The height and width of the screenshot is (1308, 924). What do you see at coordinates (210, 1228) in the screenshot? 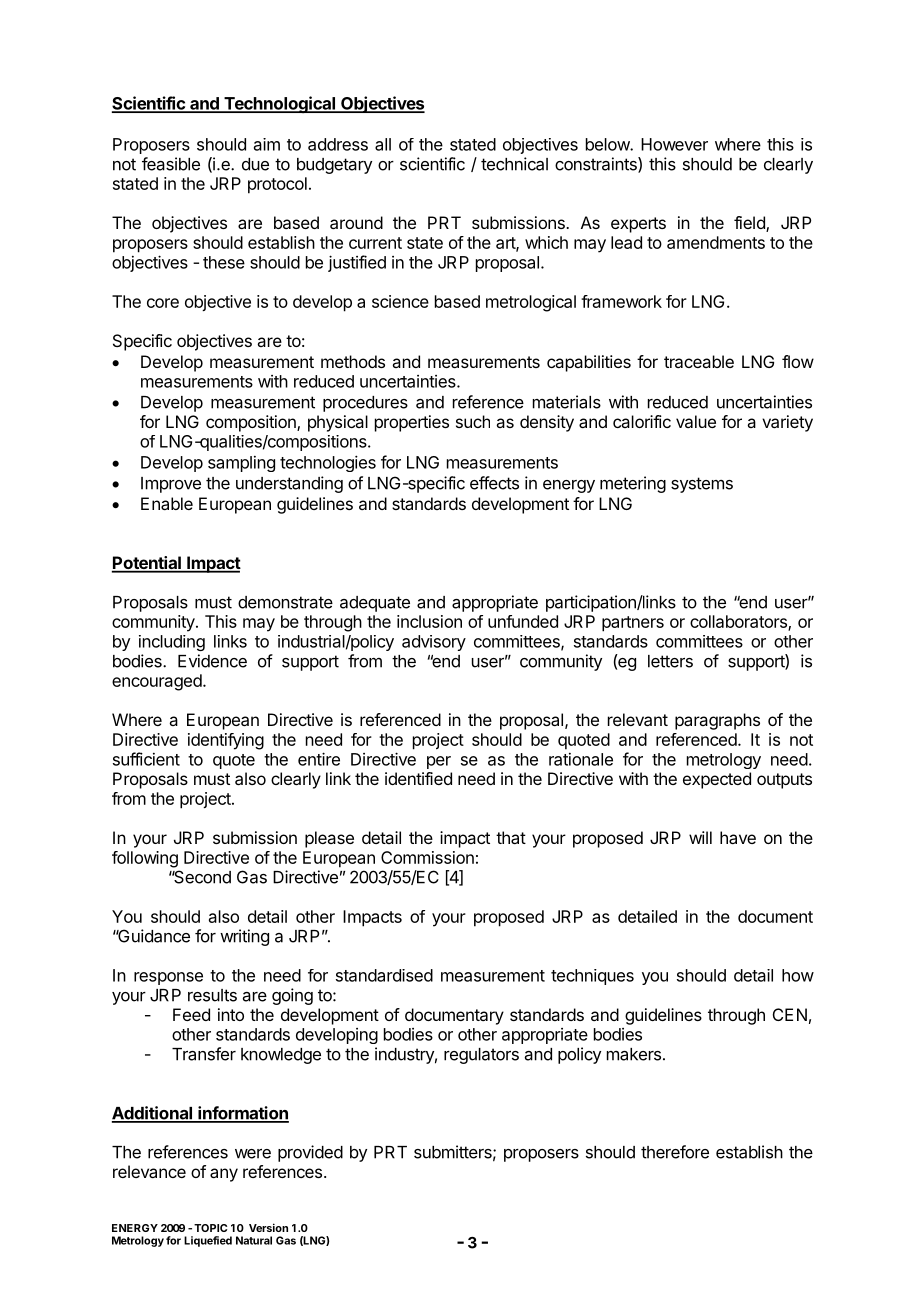
I see `TOPIC` at bounding box center [210, 1228].
